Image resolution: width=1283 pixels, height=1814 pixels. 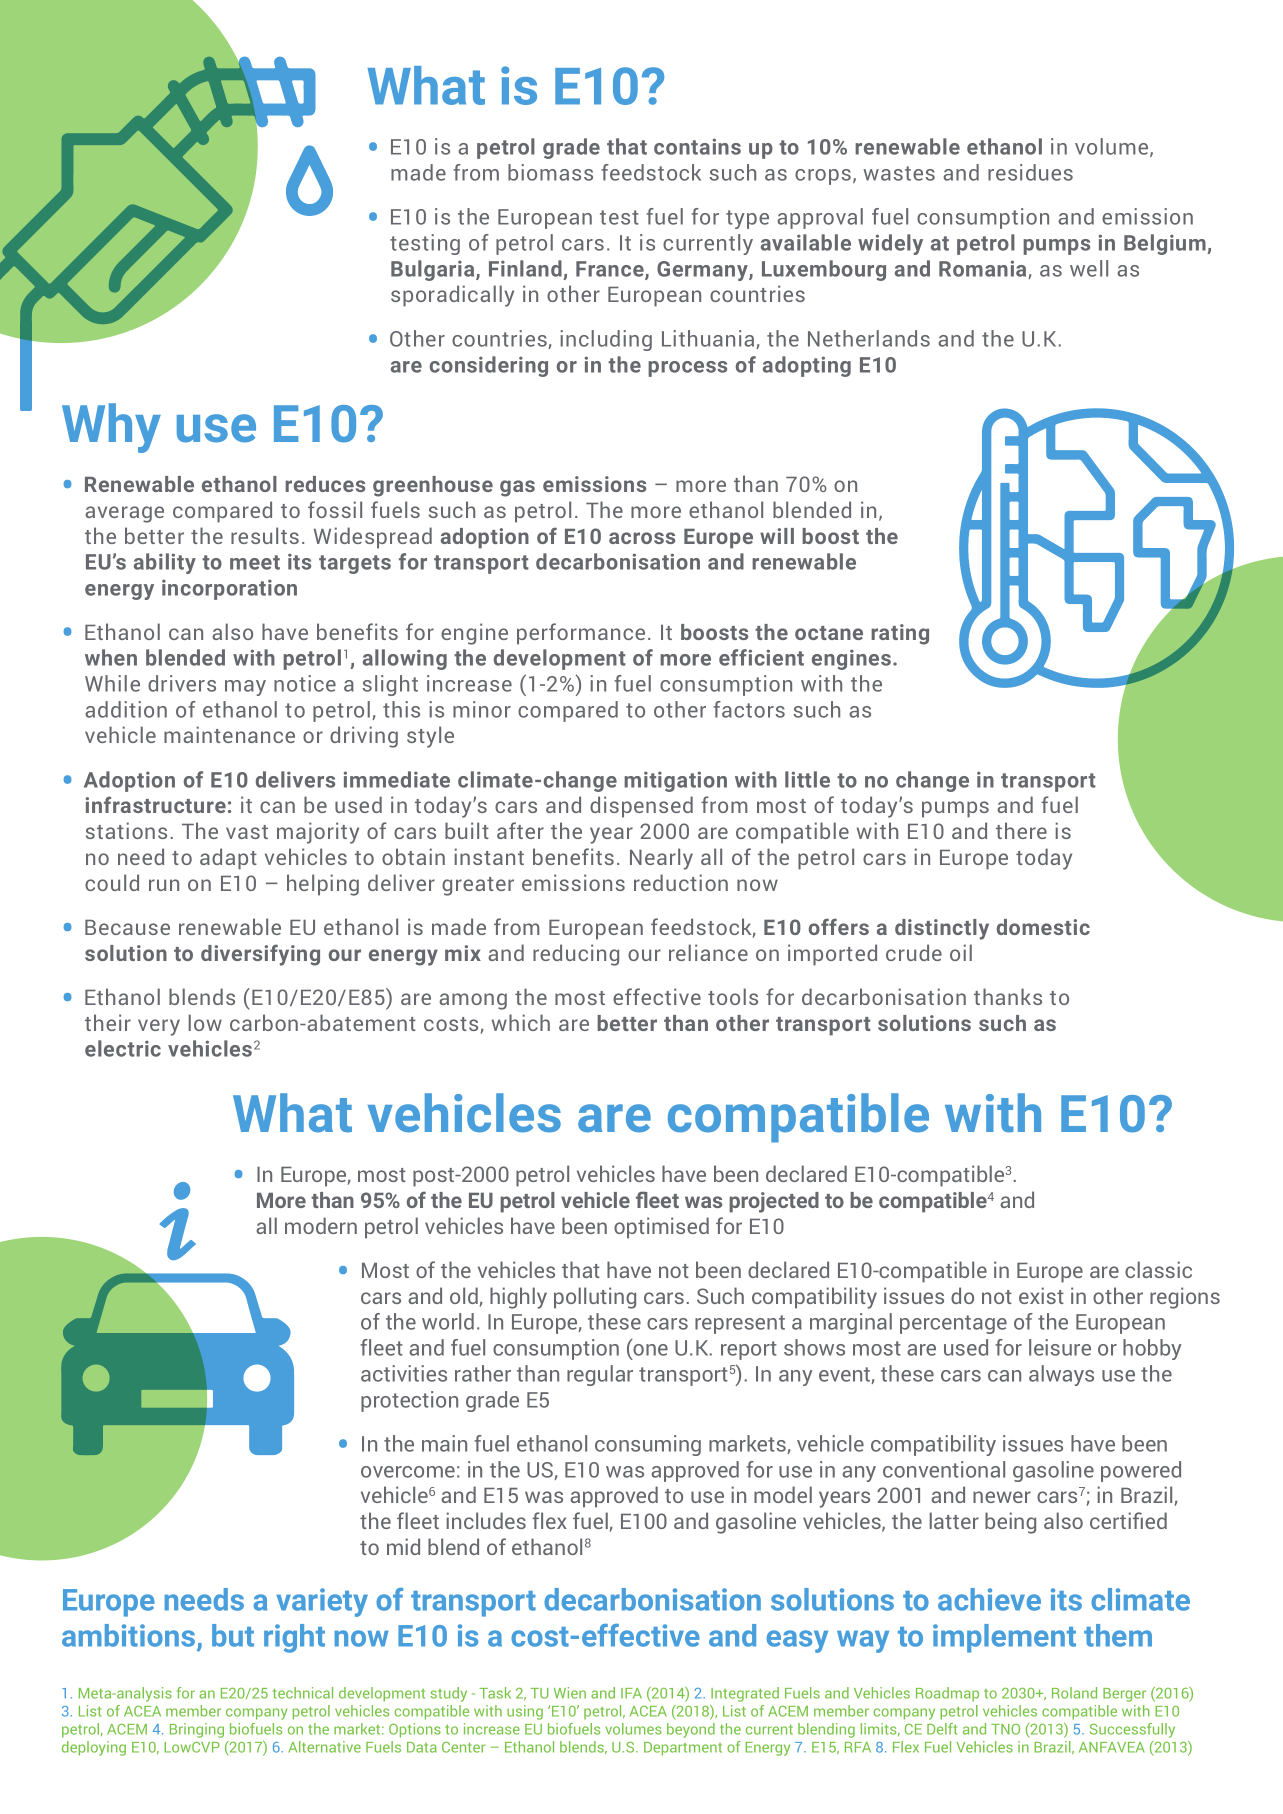 What do you see at coordinates (1030, 172) in the document?
I see `residues` at bounding box center [1030, 172].
